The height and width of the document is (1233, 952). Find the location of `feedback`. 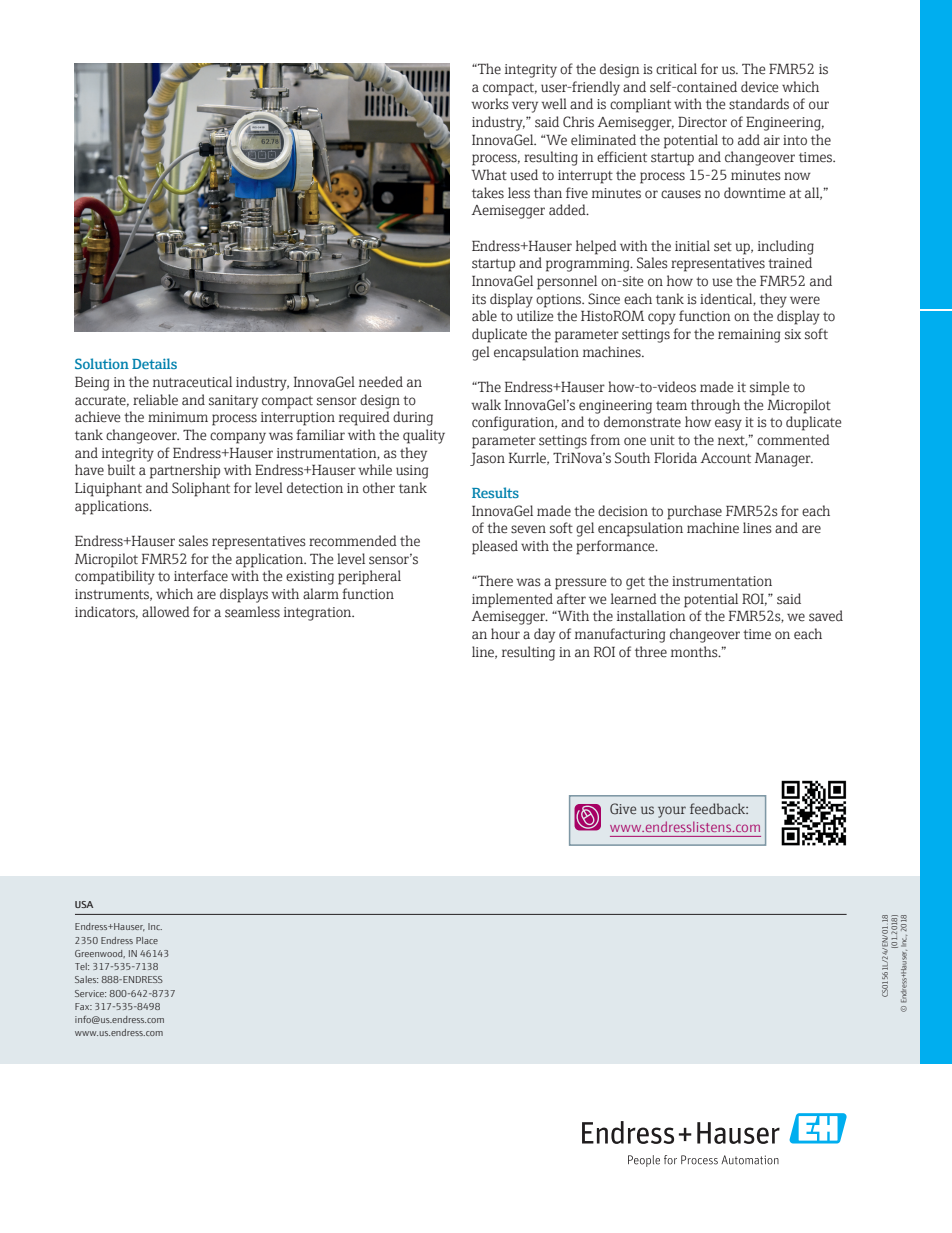

feedback is located at coordinates (719, 808).
